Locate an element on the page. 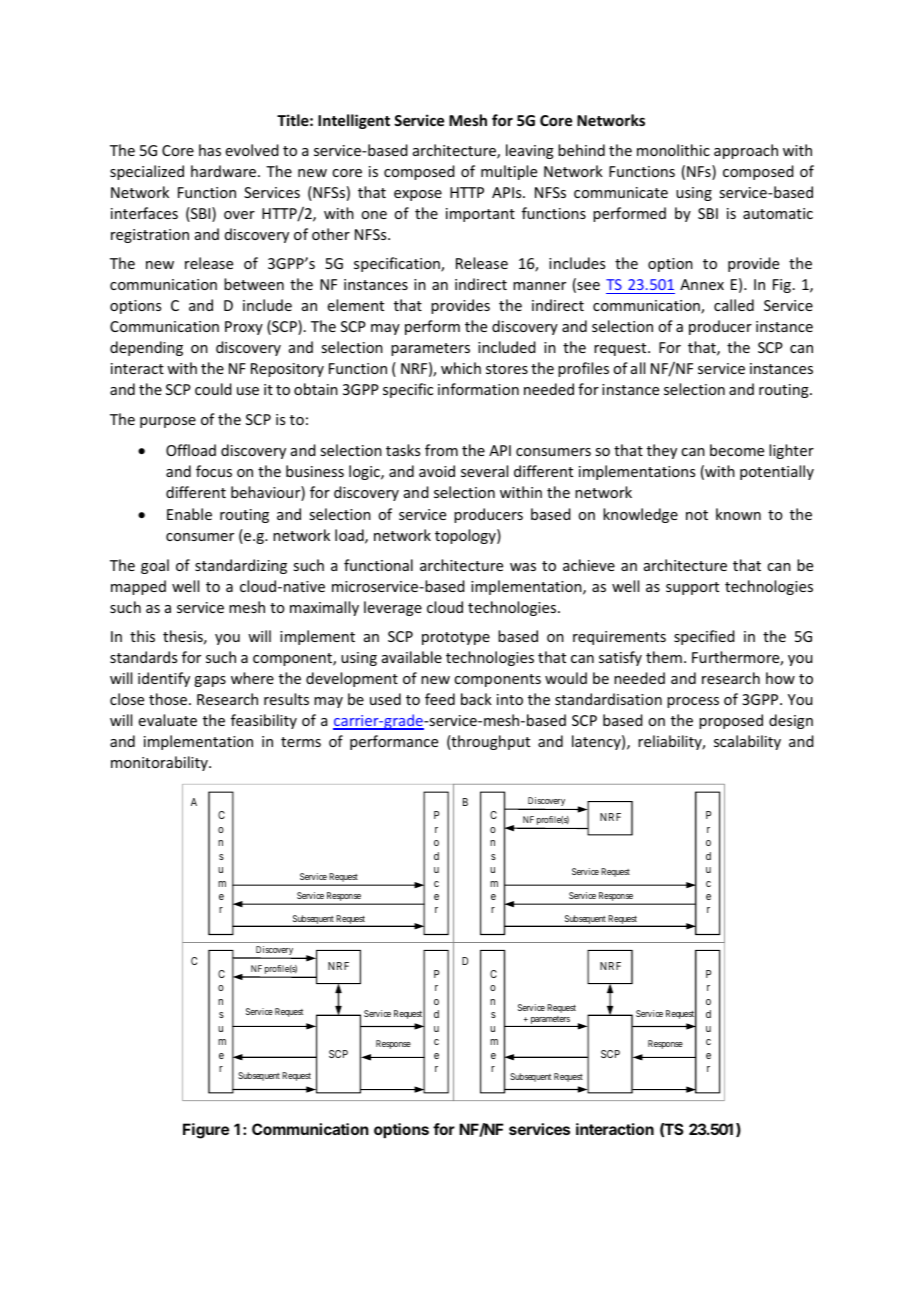 Image resolution: width=924 pixels, height=1308 pixels. scalability is located at coordinates (747, 742).
